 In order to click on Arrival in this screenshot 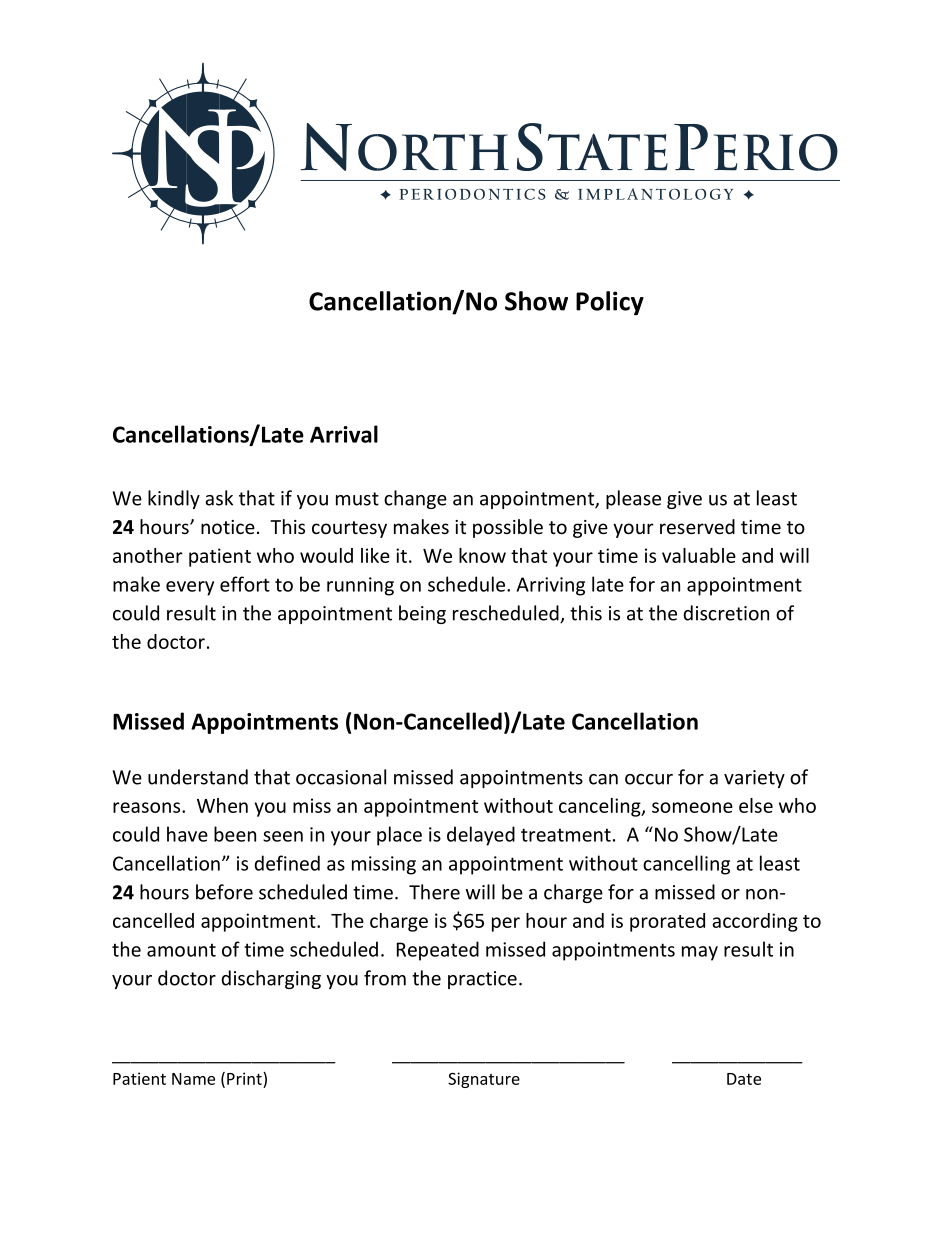, I will do `click(344, 434)`.
